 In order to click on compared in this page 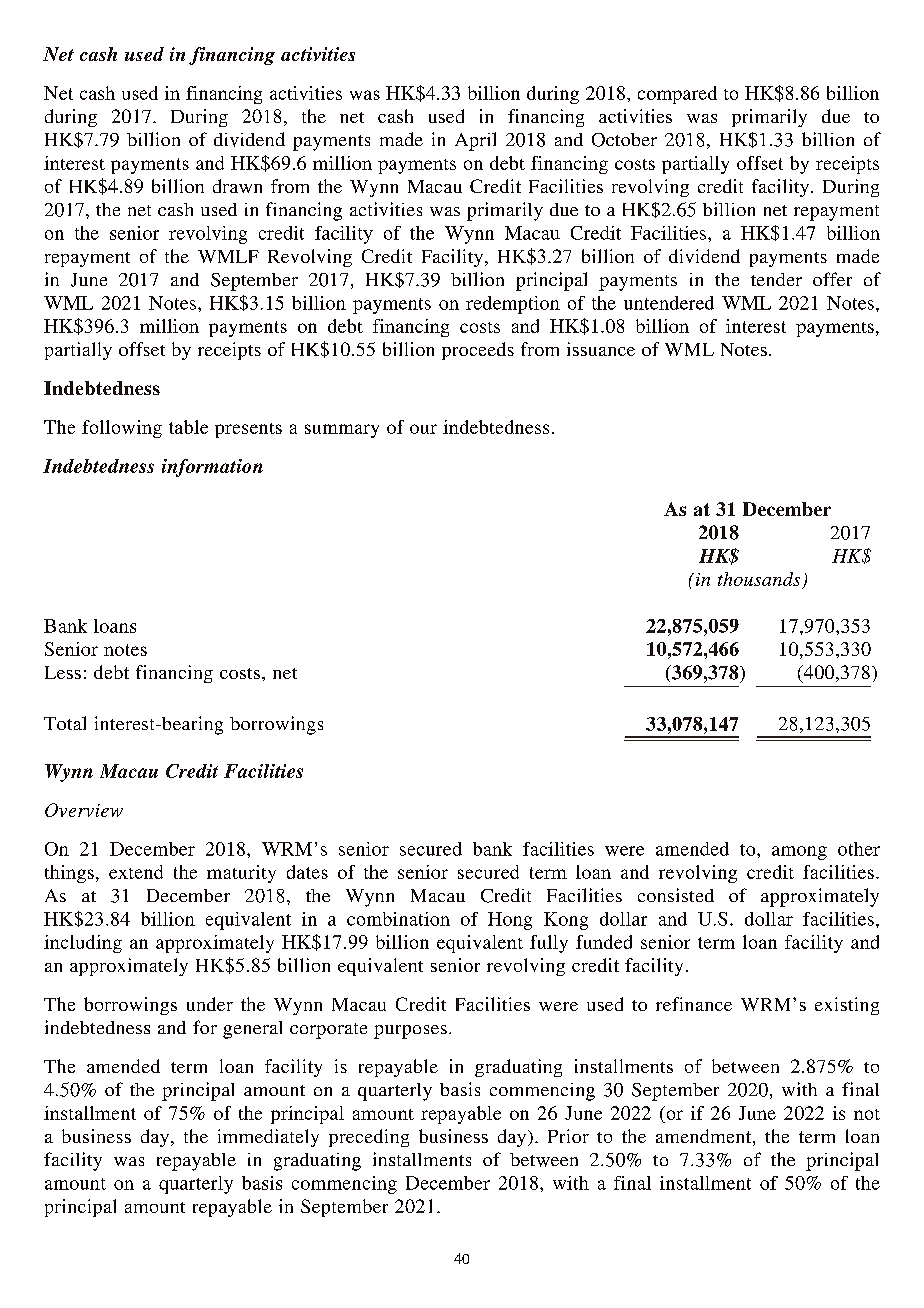, I will do `click(677, 95)`.
